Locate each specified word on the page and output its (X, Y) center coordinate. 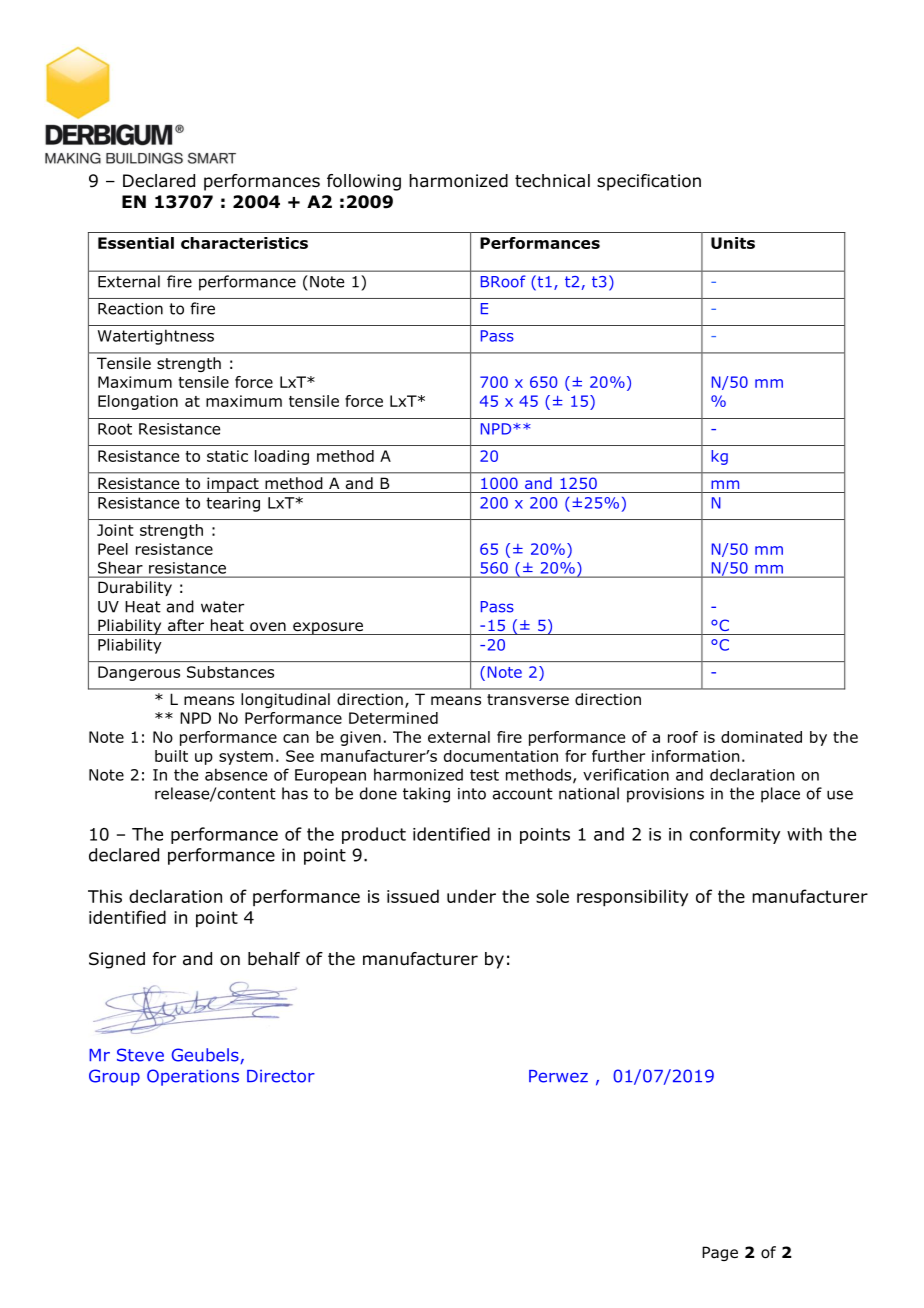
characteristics (244, 243)
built (171, 756)
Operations (193, 1077)
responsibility (632, 898)
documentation (501, 756)
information (695, 756)
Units (733, 243)
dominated (761, 737)
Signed (117, 960)
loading (282, 457)
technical (552, 181)
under (471, 896)
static (227, 456)
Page (720, 1253)
